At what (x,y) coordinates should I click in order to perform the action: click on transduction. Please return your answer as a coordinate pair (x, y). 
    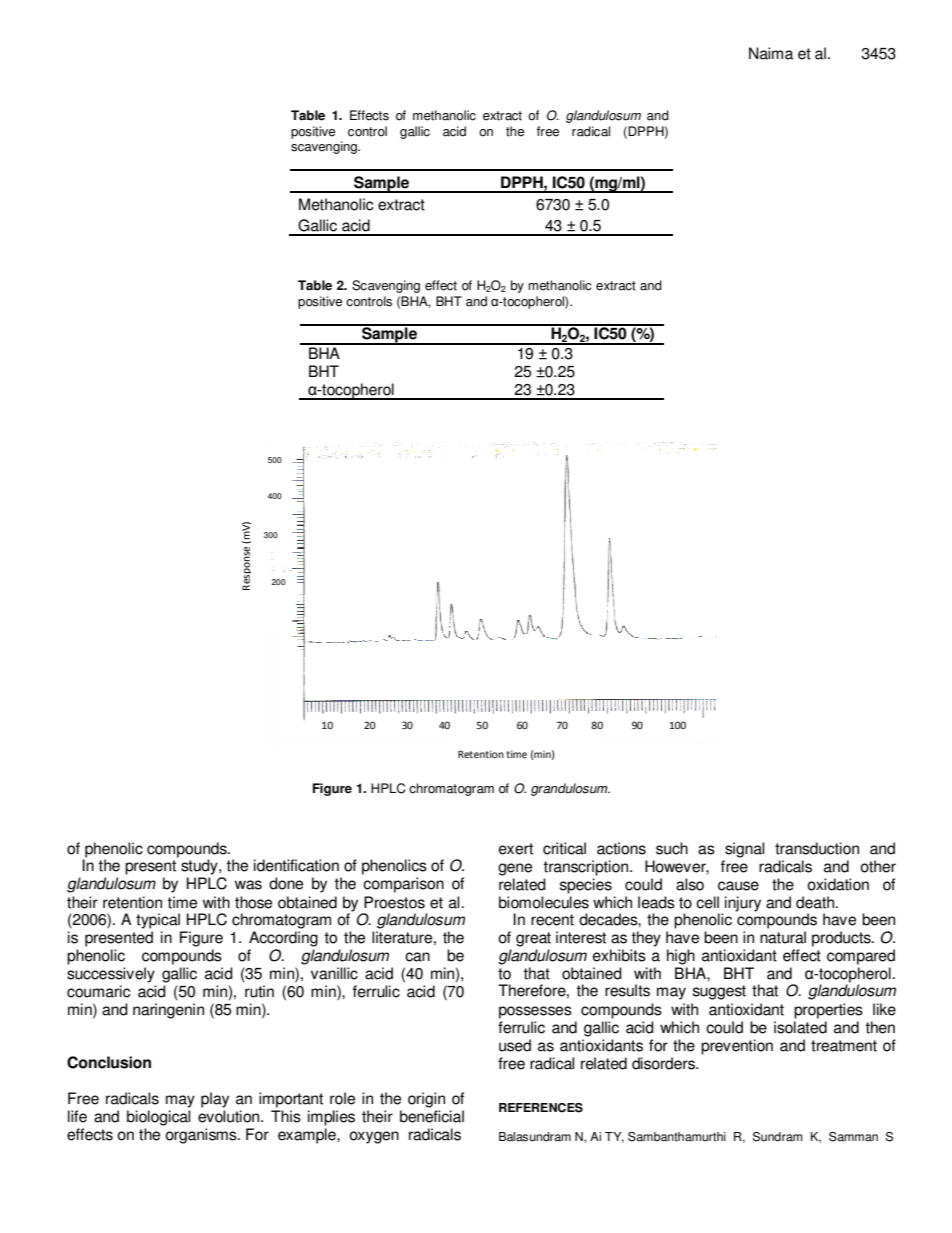
    Looking at the image, I should click on (817, 848).
